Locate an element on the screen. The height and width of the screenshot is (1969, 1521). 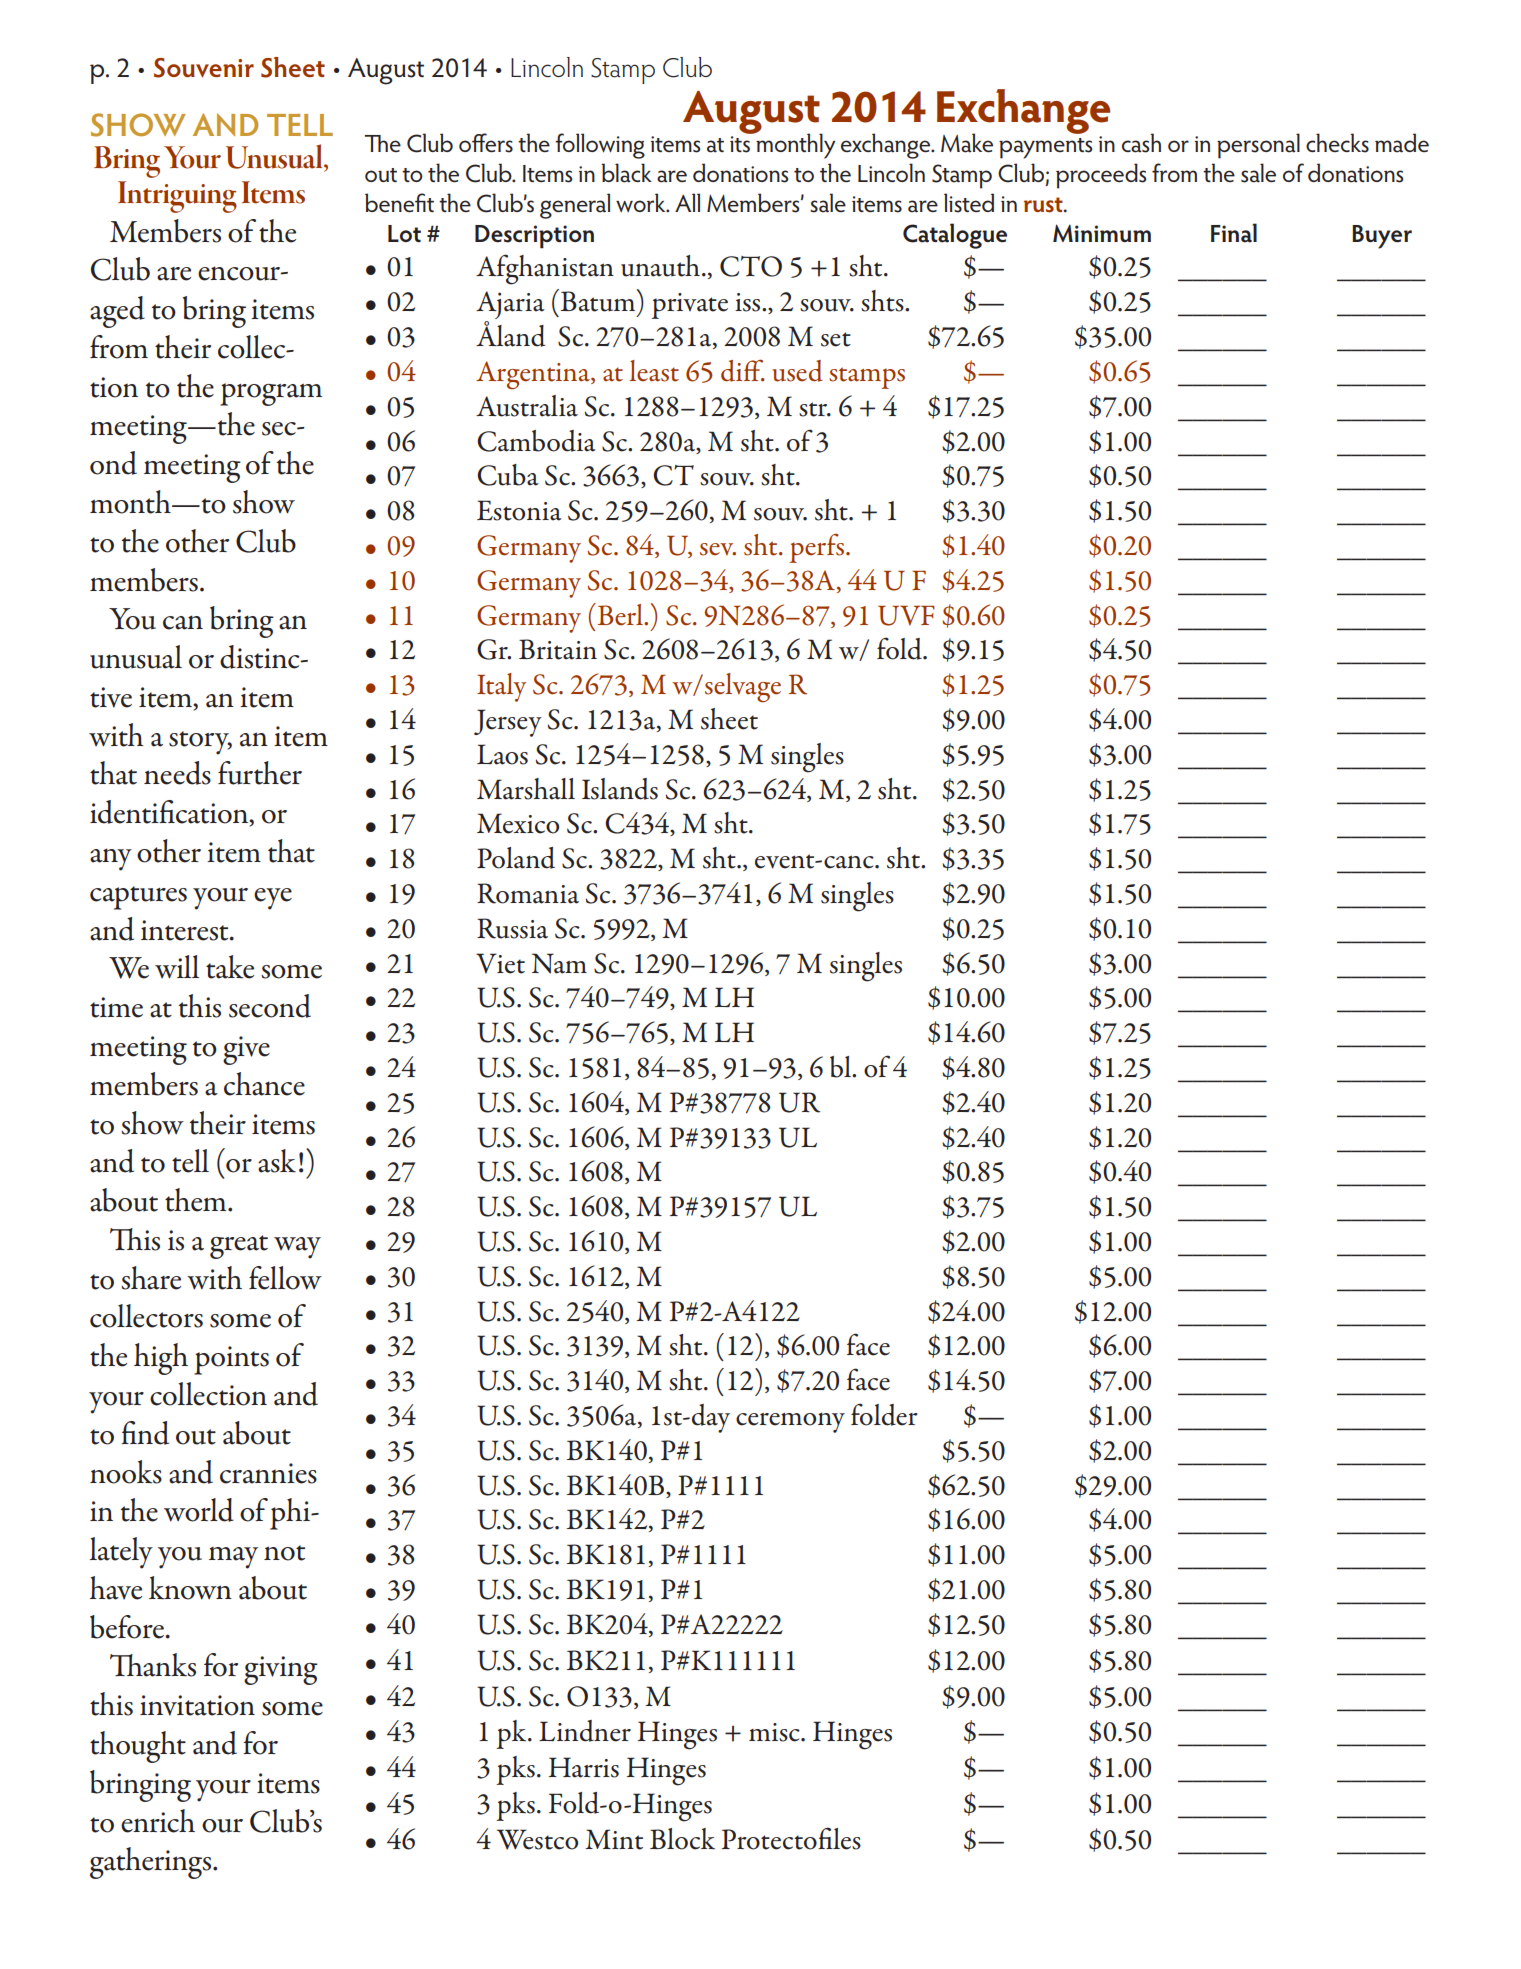
enrich is located at coordinates (158, 1821).
